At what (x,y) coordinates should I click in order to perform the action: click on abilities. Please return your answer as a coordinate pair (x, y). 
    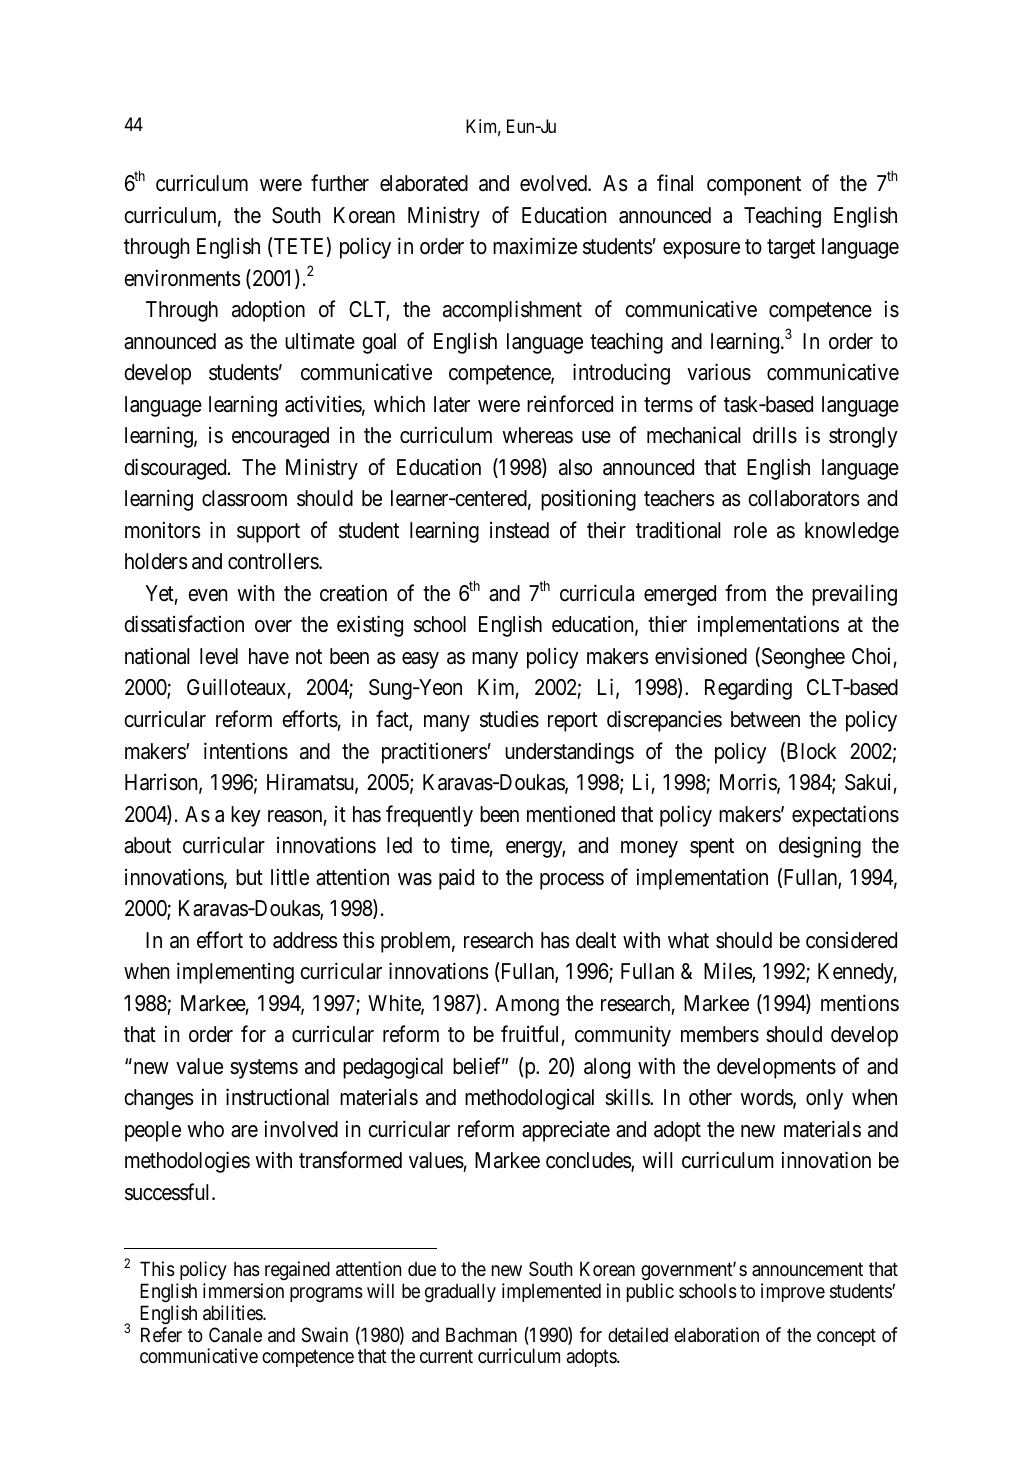
    Looking at the image, I should click on (233, 1313).
